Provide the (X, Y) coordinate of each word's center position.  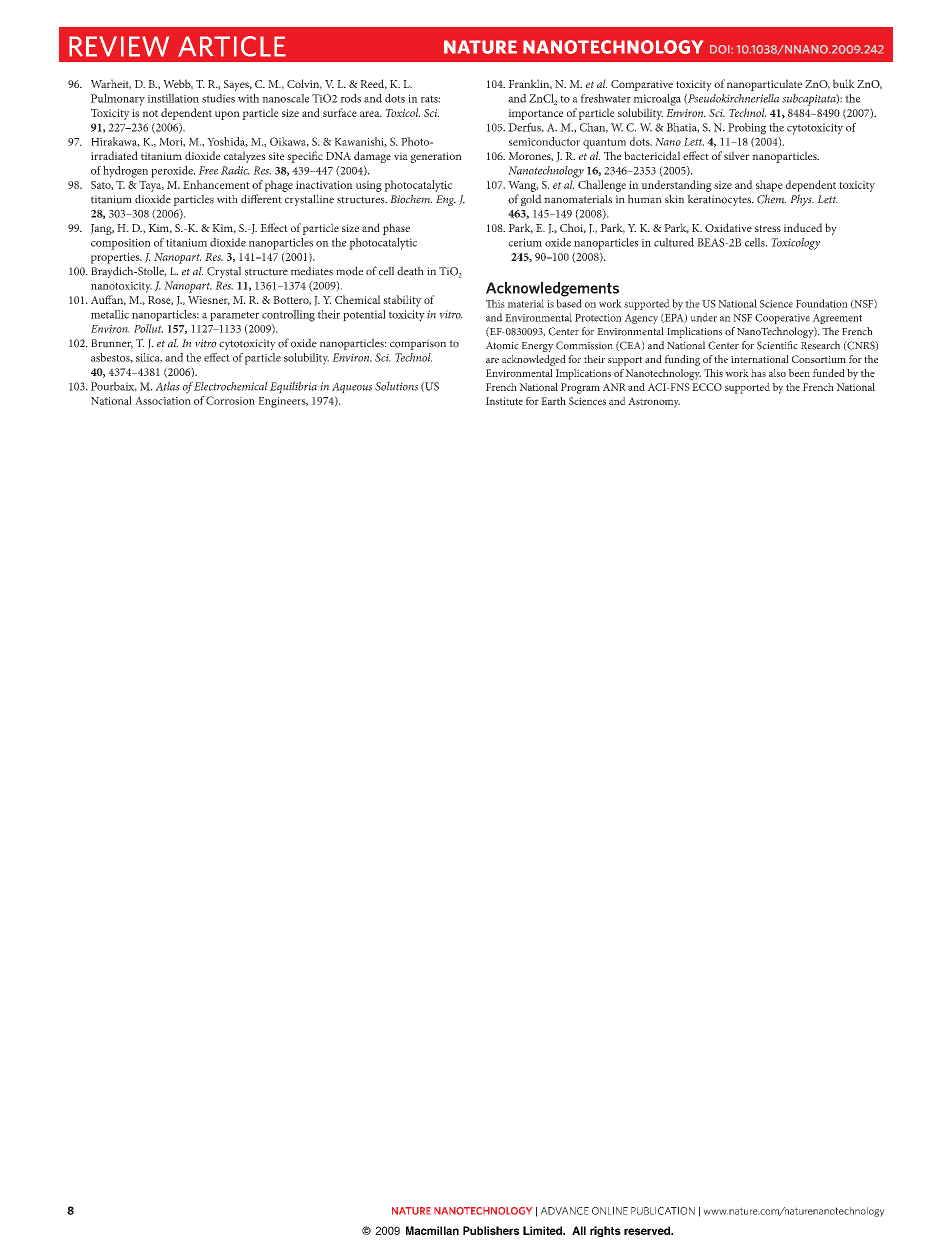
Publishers (491, 1230)
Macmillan (432, 1230)
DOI (721, 49)
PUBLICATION (663, 1211)
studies (218, 98)
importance (536, 114)
